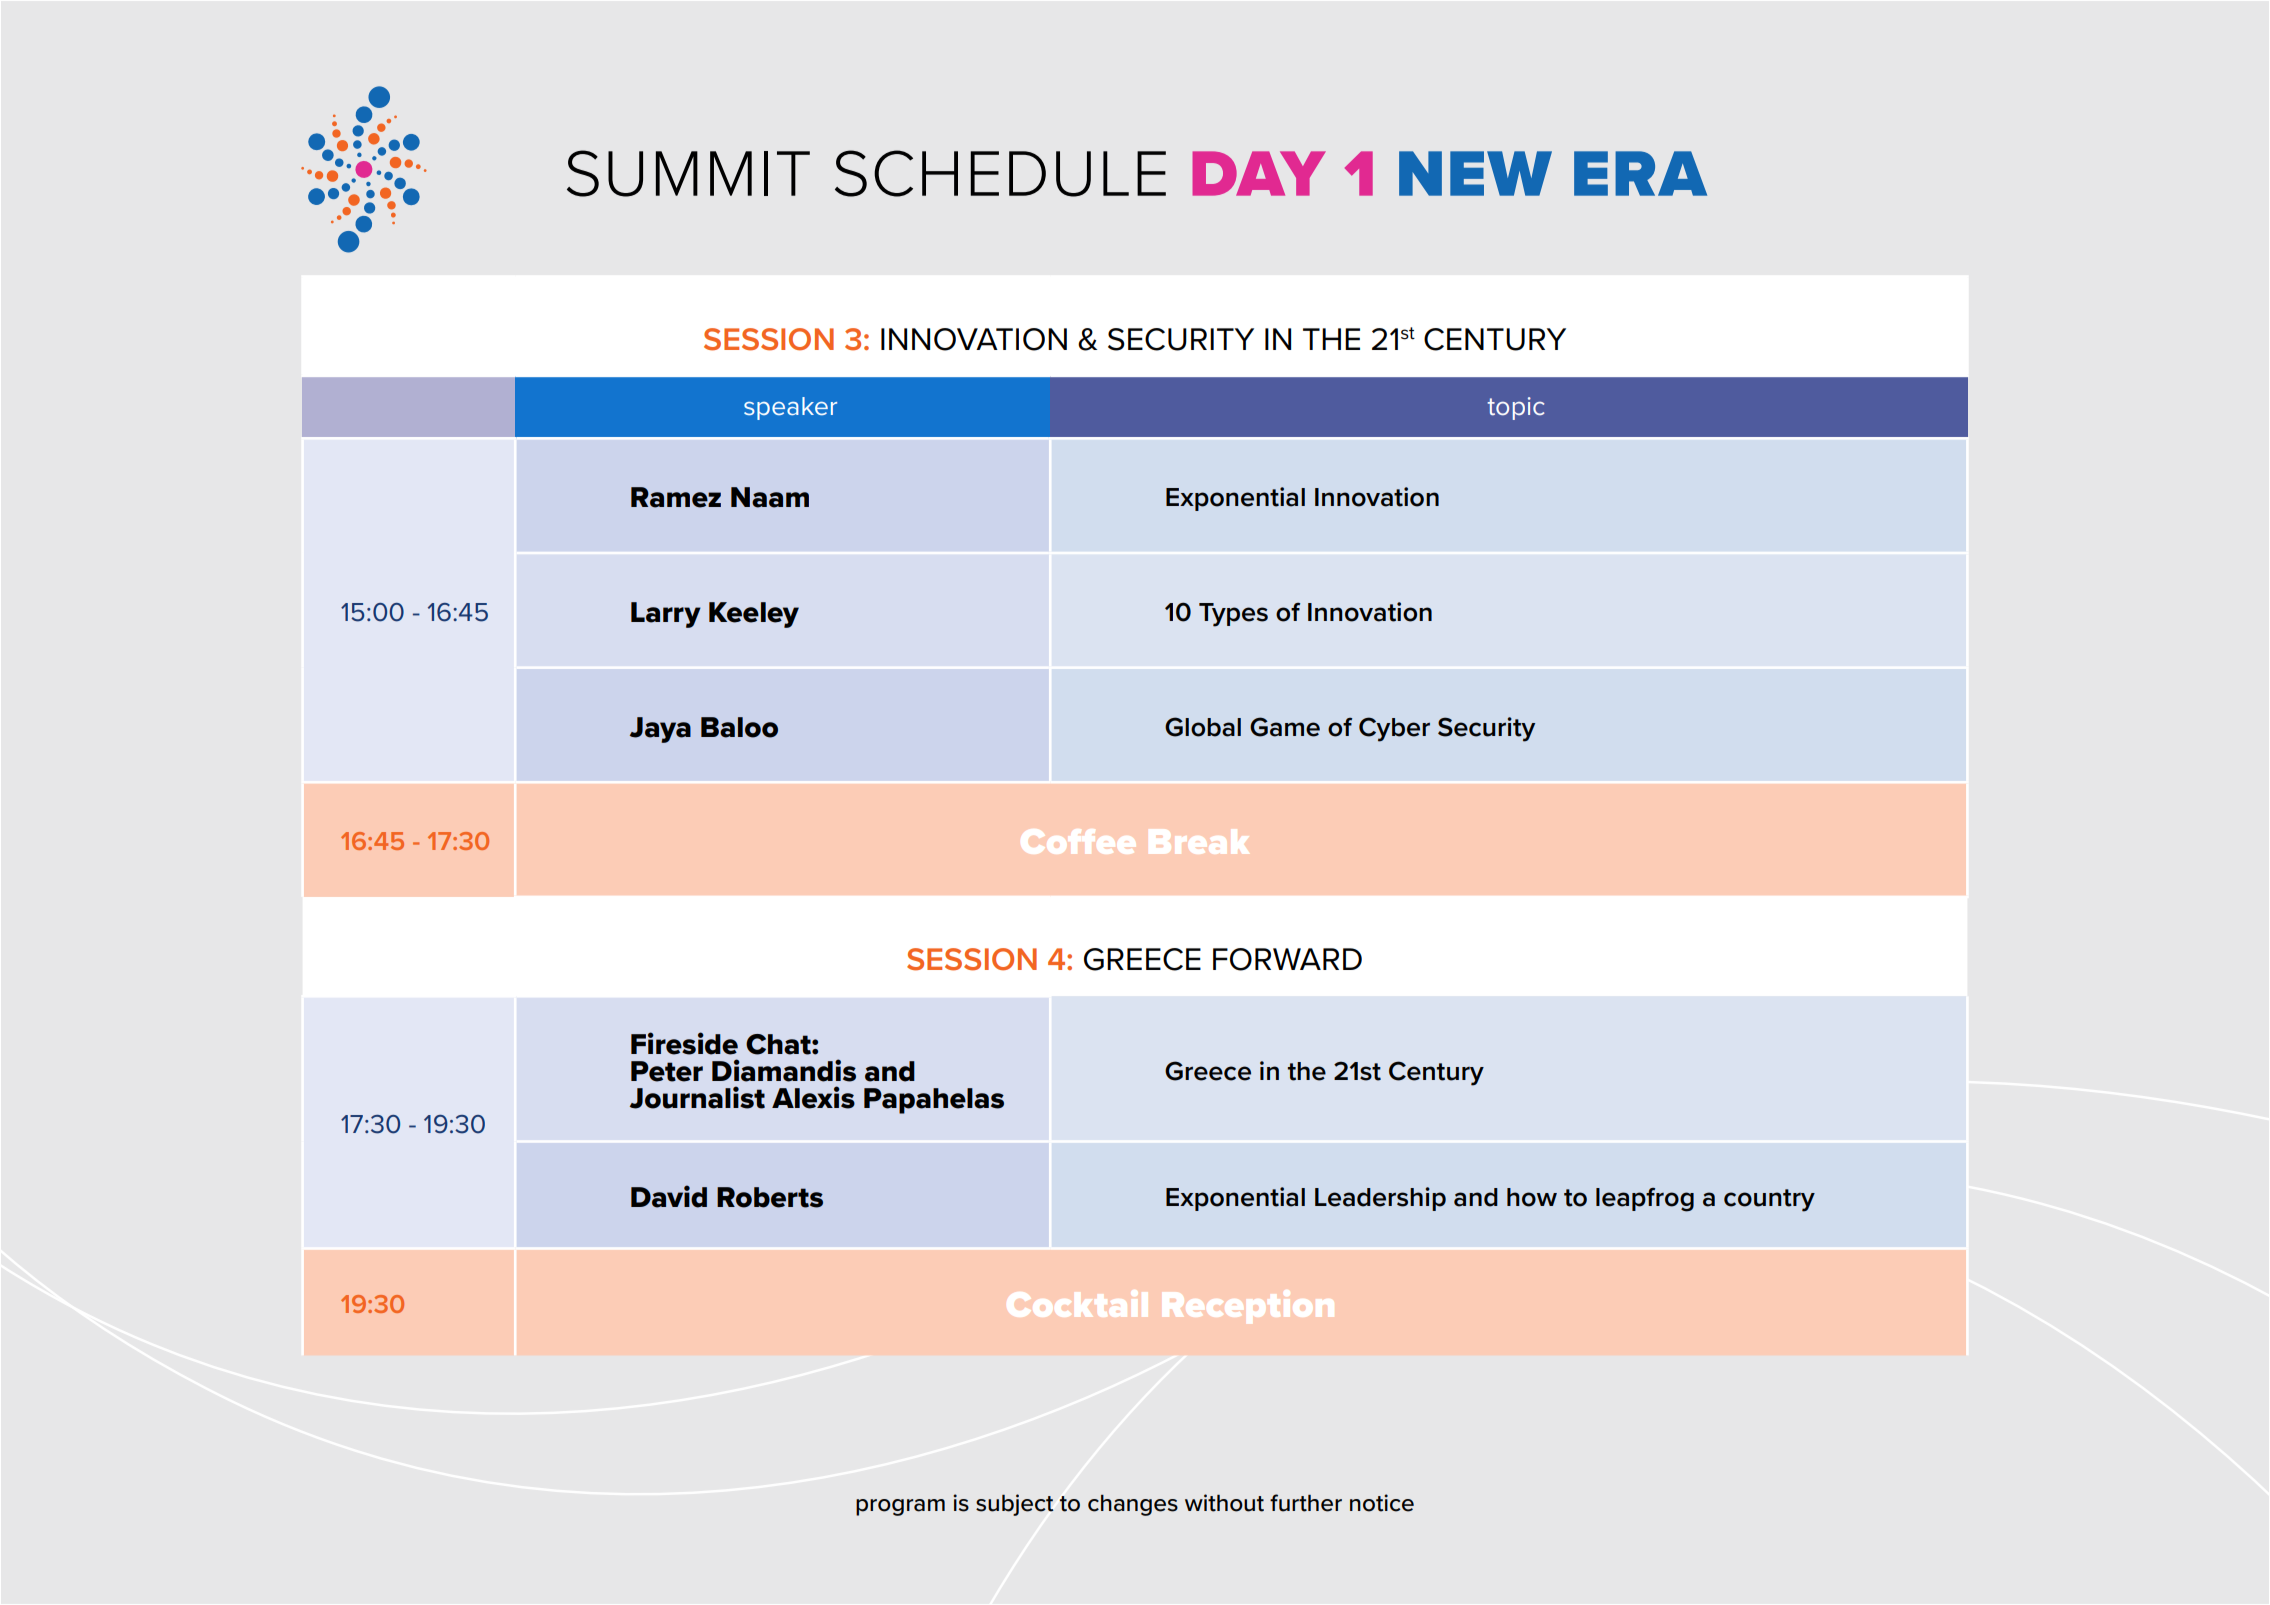 This screenshot has height=1605, width=2270. Describe the element at coordinates (1224, 1503) in the screenshot. I see `without` at that location.
